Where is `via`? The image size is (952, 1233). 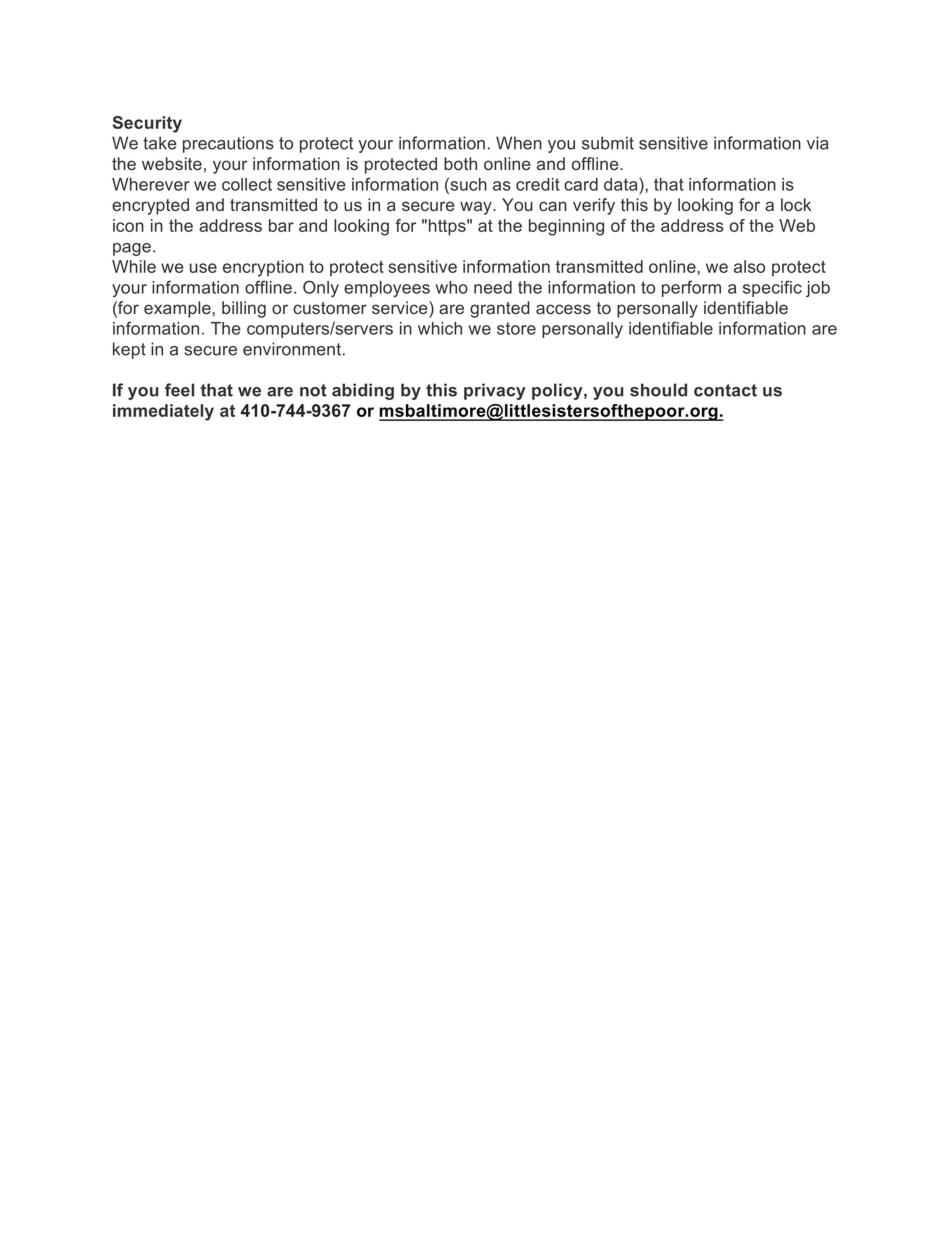 via is located at coordinates (818, 143).
